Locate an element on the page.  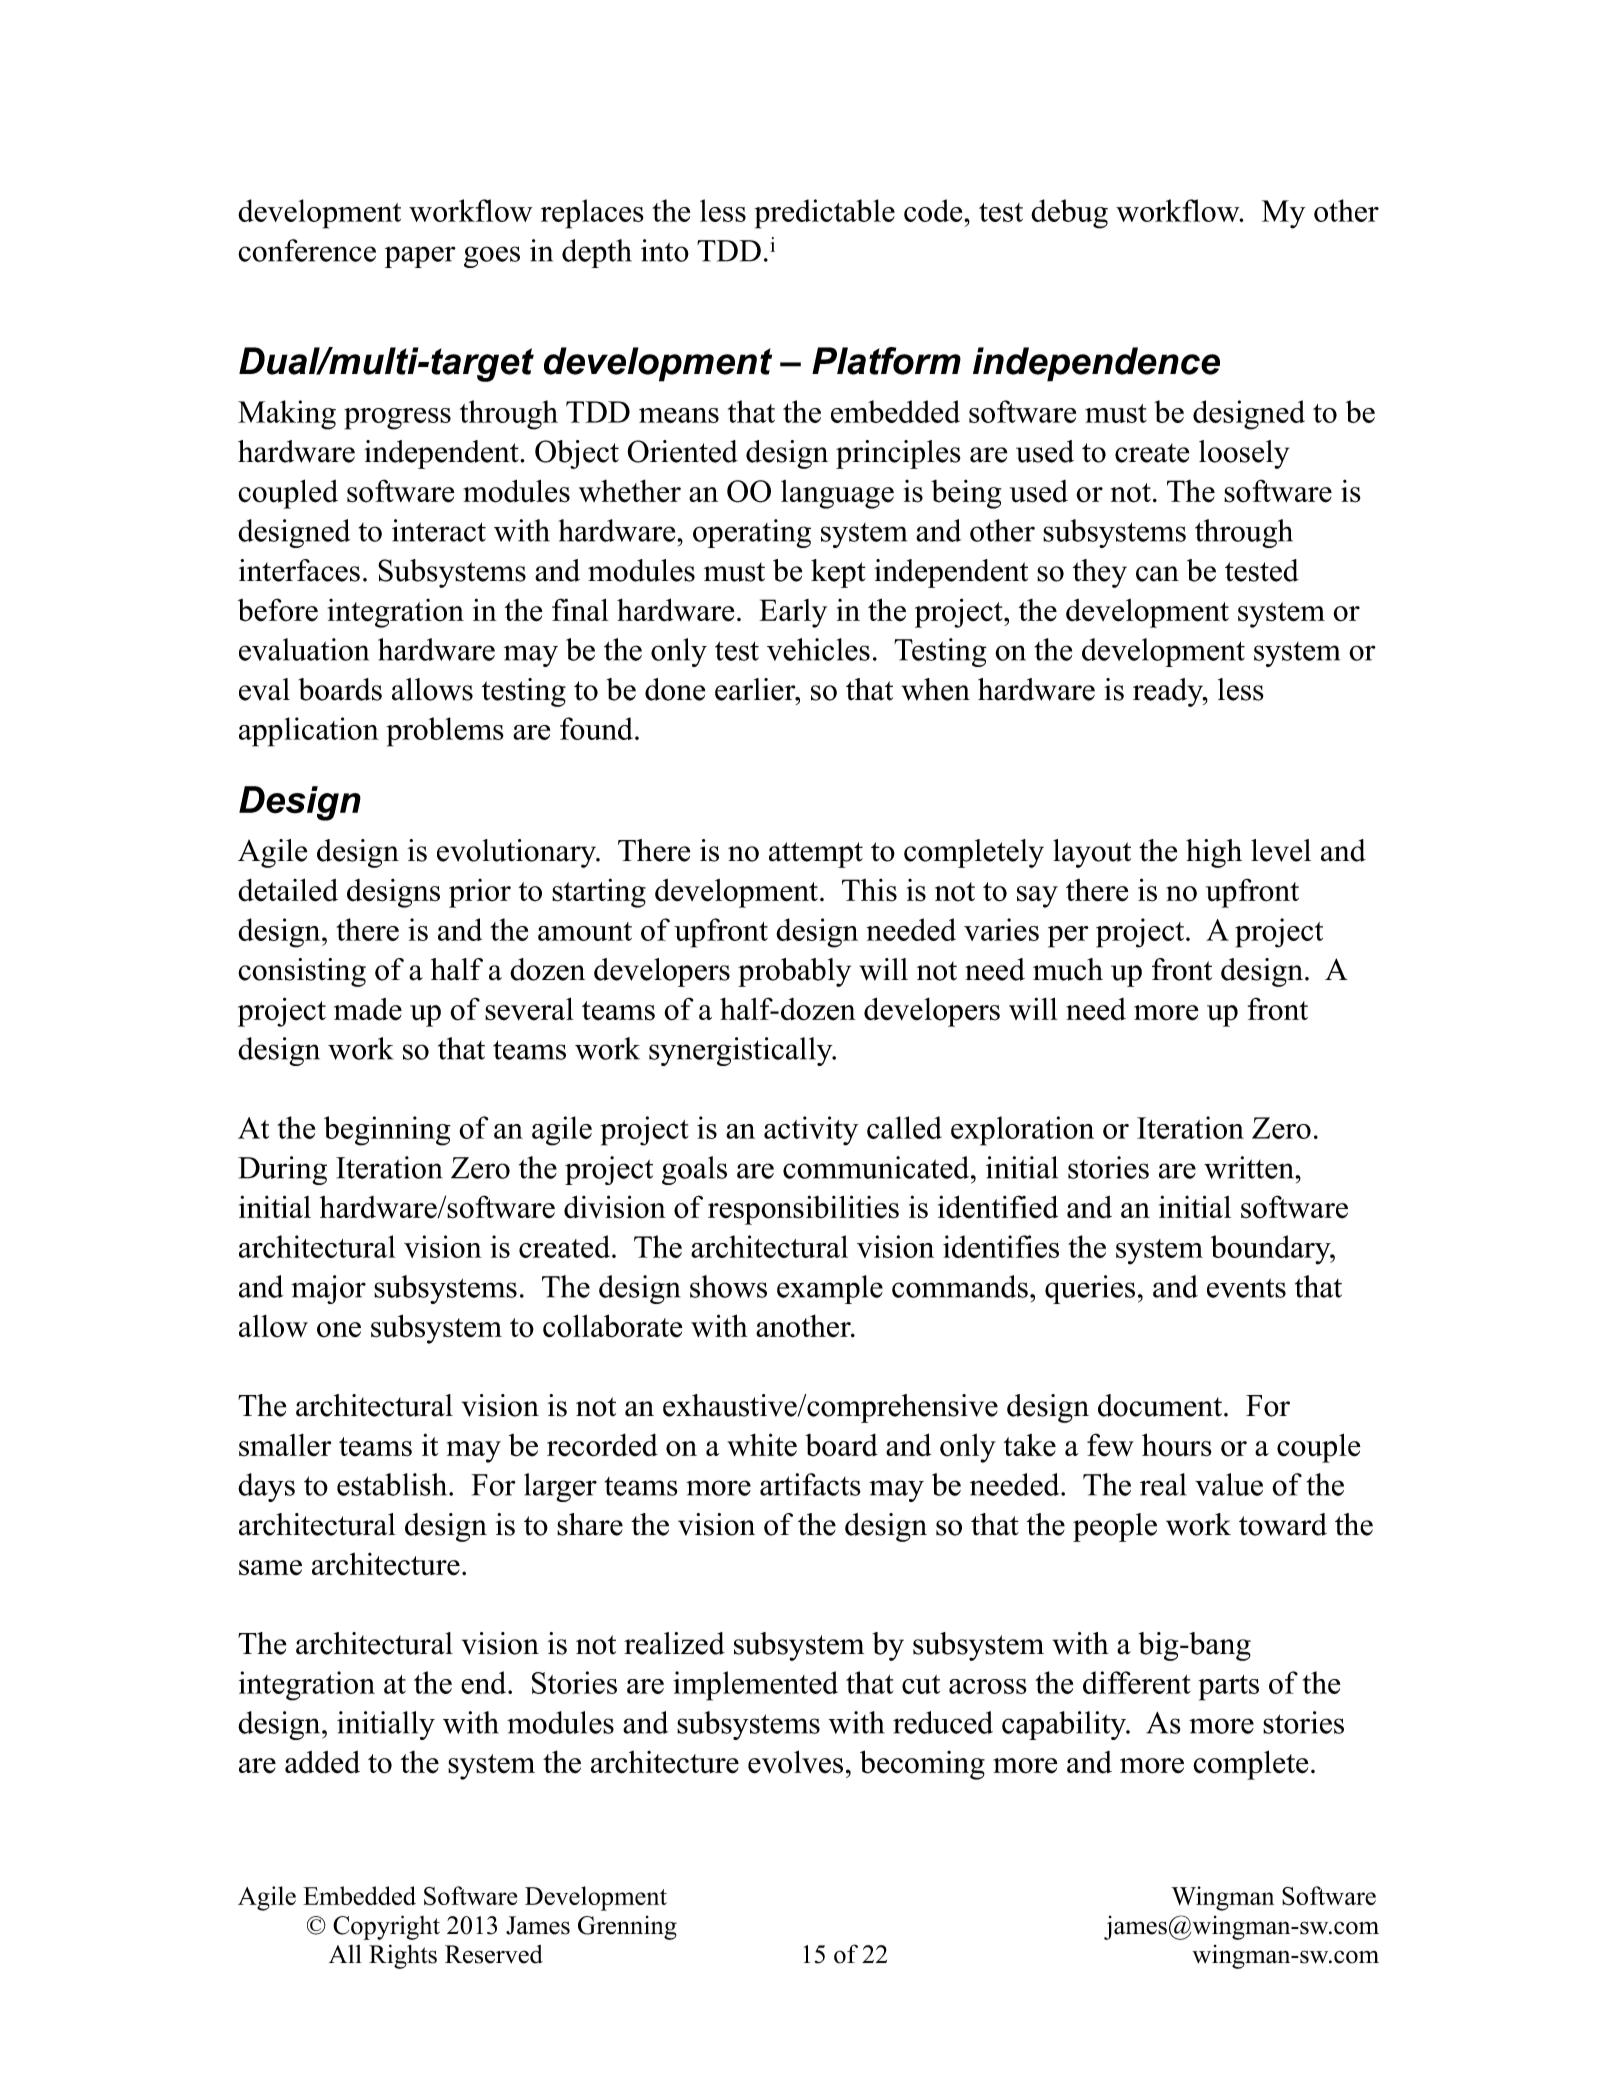
beginning is located at coordinates (387, 1131).
